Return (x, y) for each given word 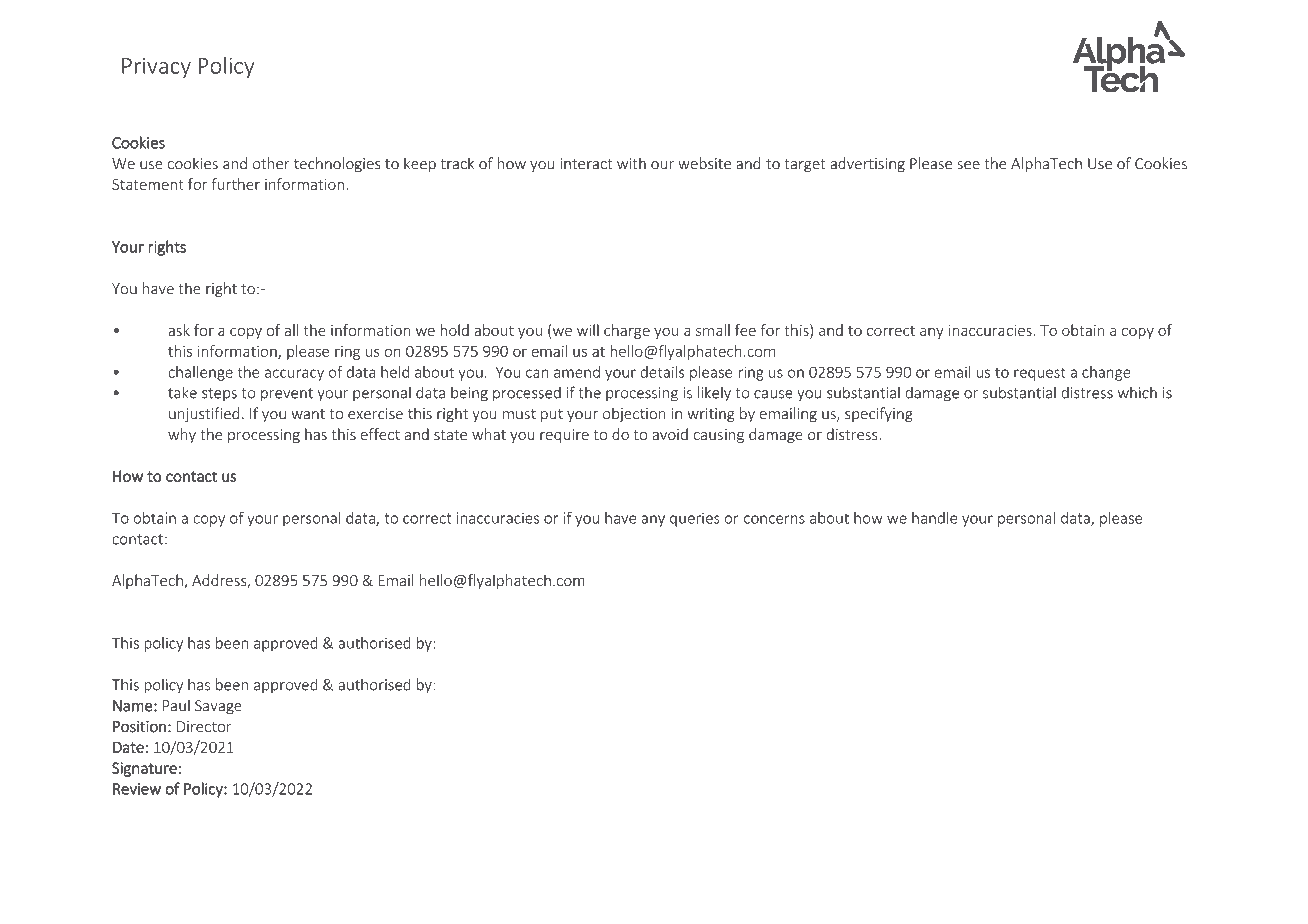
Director (204, 726)
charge (627, 331)
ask (179, 330)
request (1040, 374)
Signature (144, 769)
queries (695, 519)
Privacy (156, 68)
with (631, 163)
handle (934, 518)
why (182, 435)
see (968, 165)
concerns (774, 519)
